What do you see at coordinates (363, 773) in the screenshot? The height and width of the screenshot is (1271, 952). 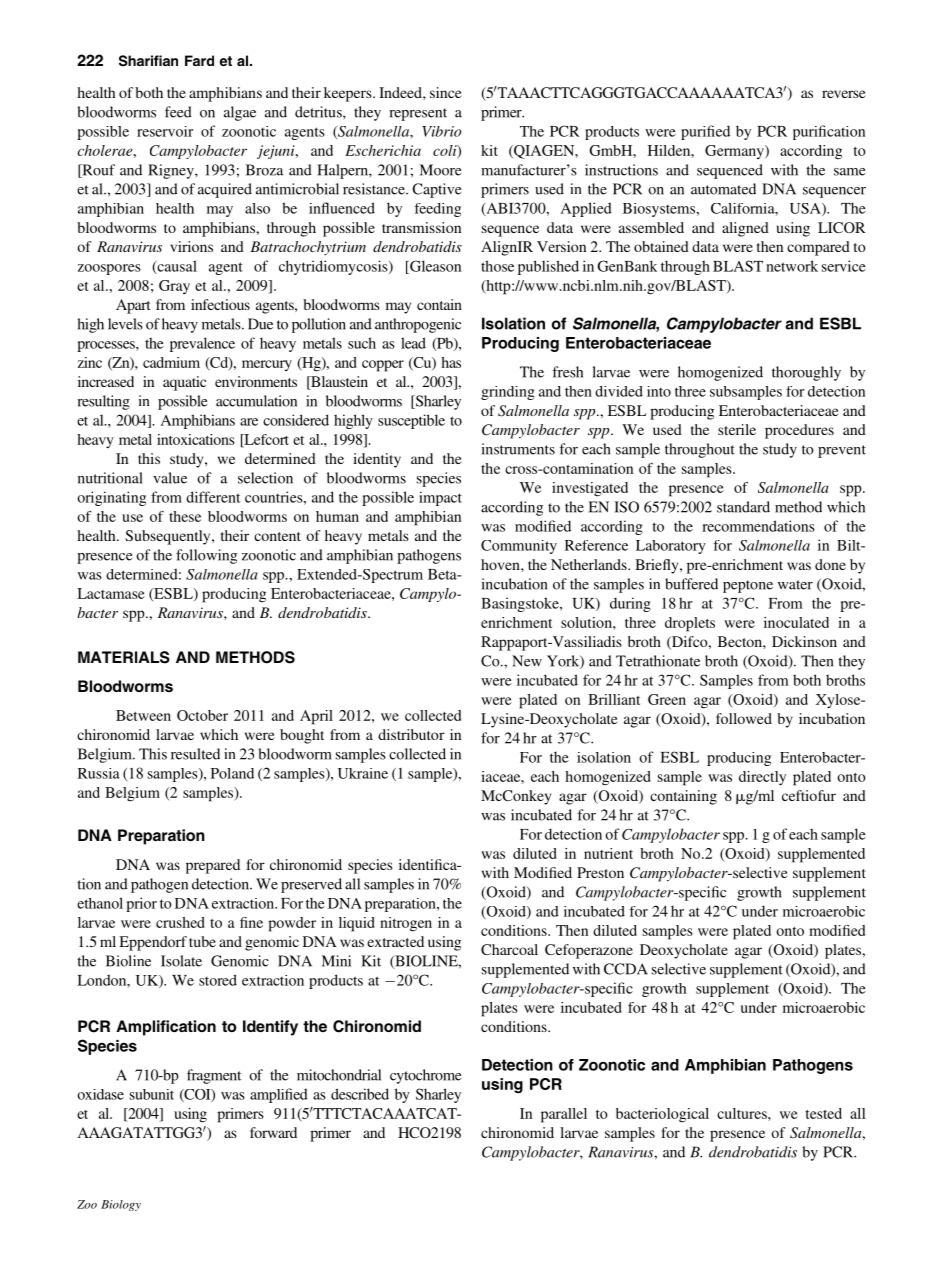 I see `Ukraine` at bounding box center [363, 773].
